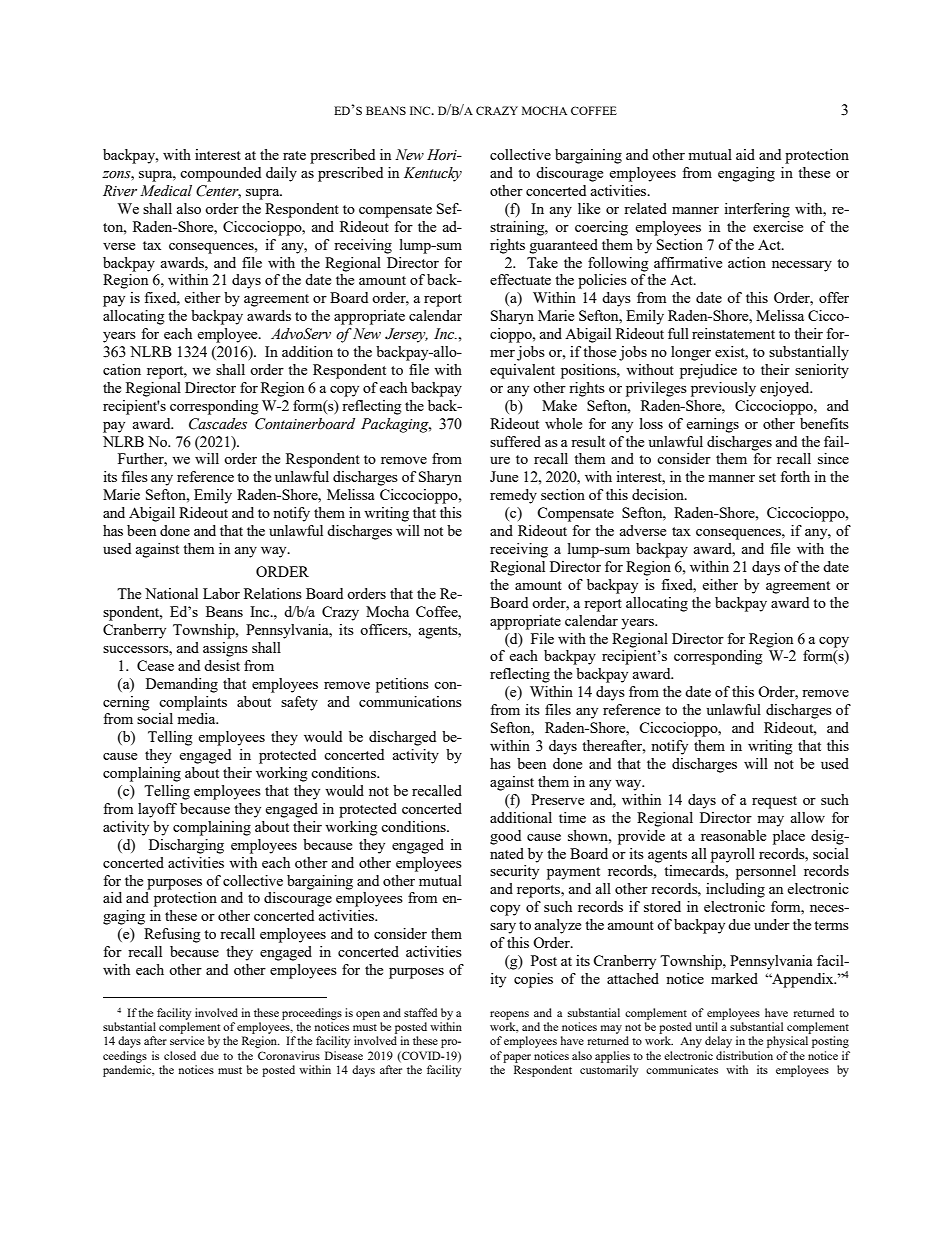 Image resolution: width=952 pixels, height=1233 pixels. I want to click on compounded, so click(220, 174).
